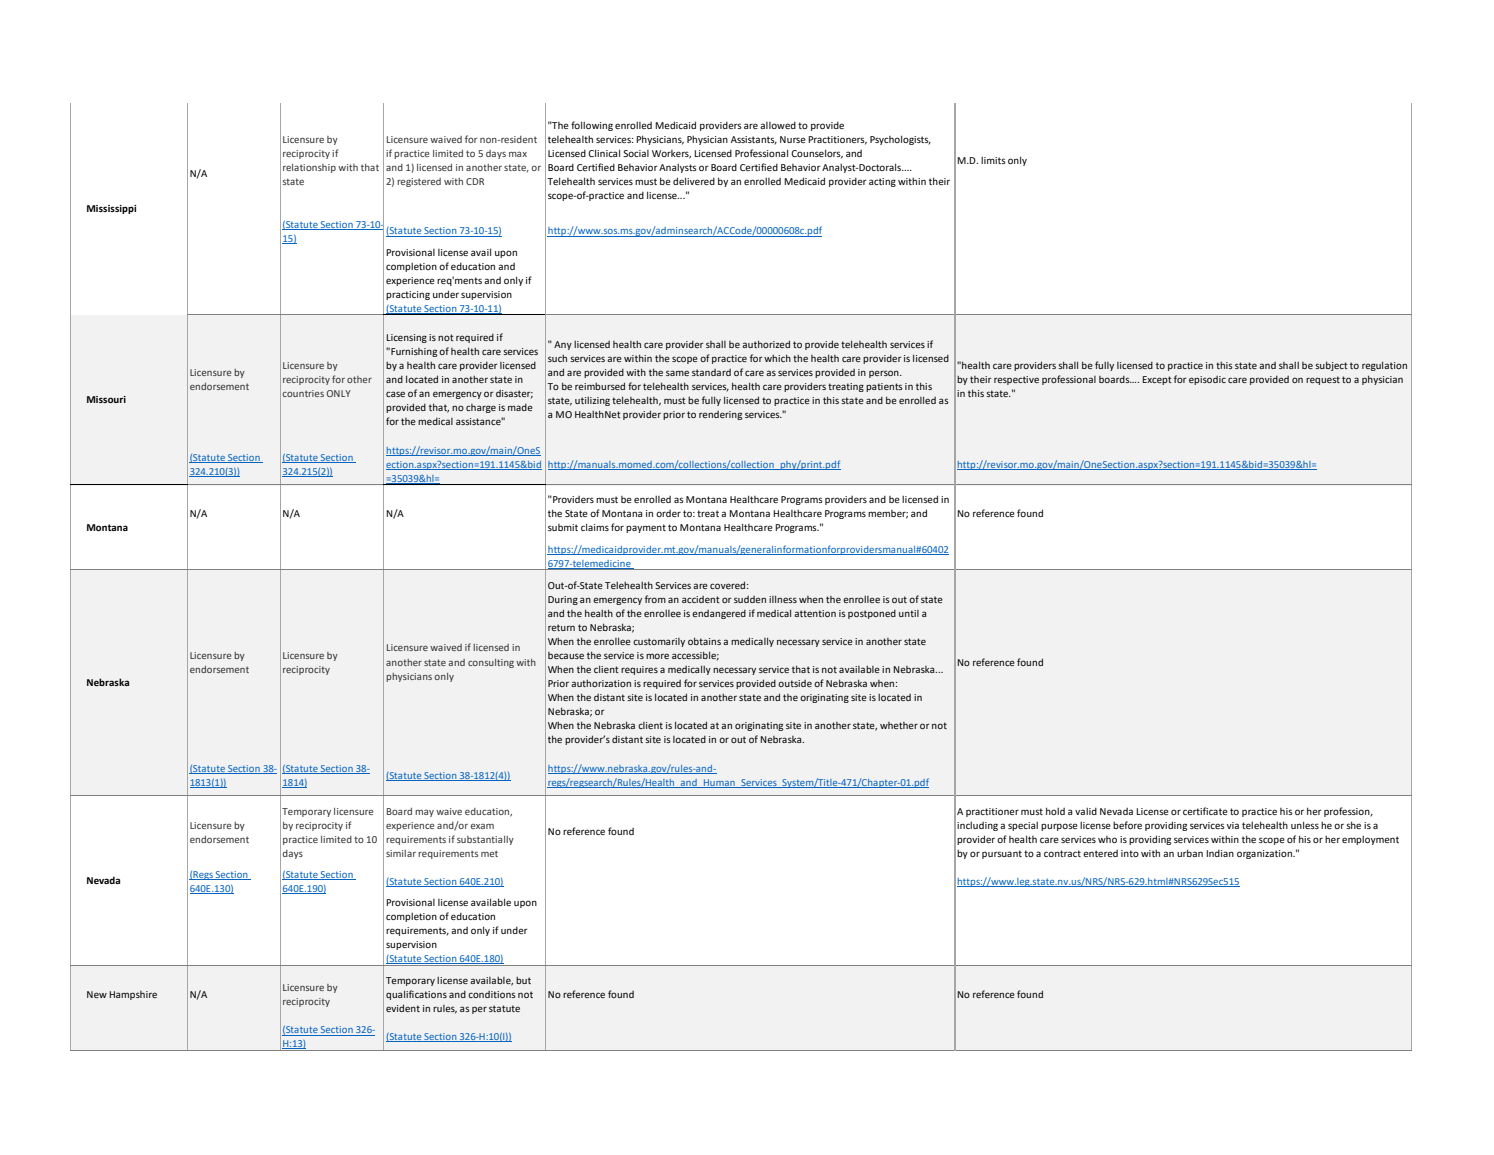 The height and width of the document is (1155, 1494). What do you see at coordinates (993, 160) in the document?
I see `limits` at bounding box center [993, 160].
